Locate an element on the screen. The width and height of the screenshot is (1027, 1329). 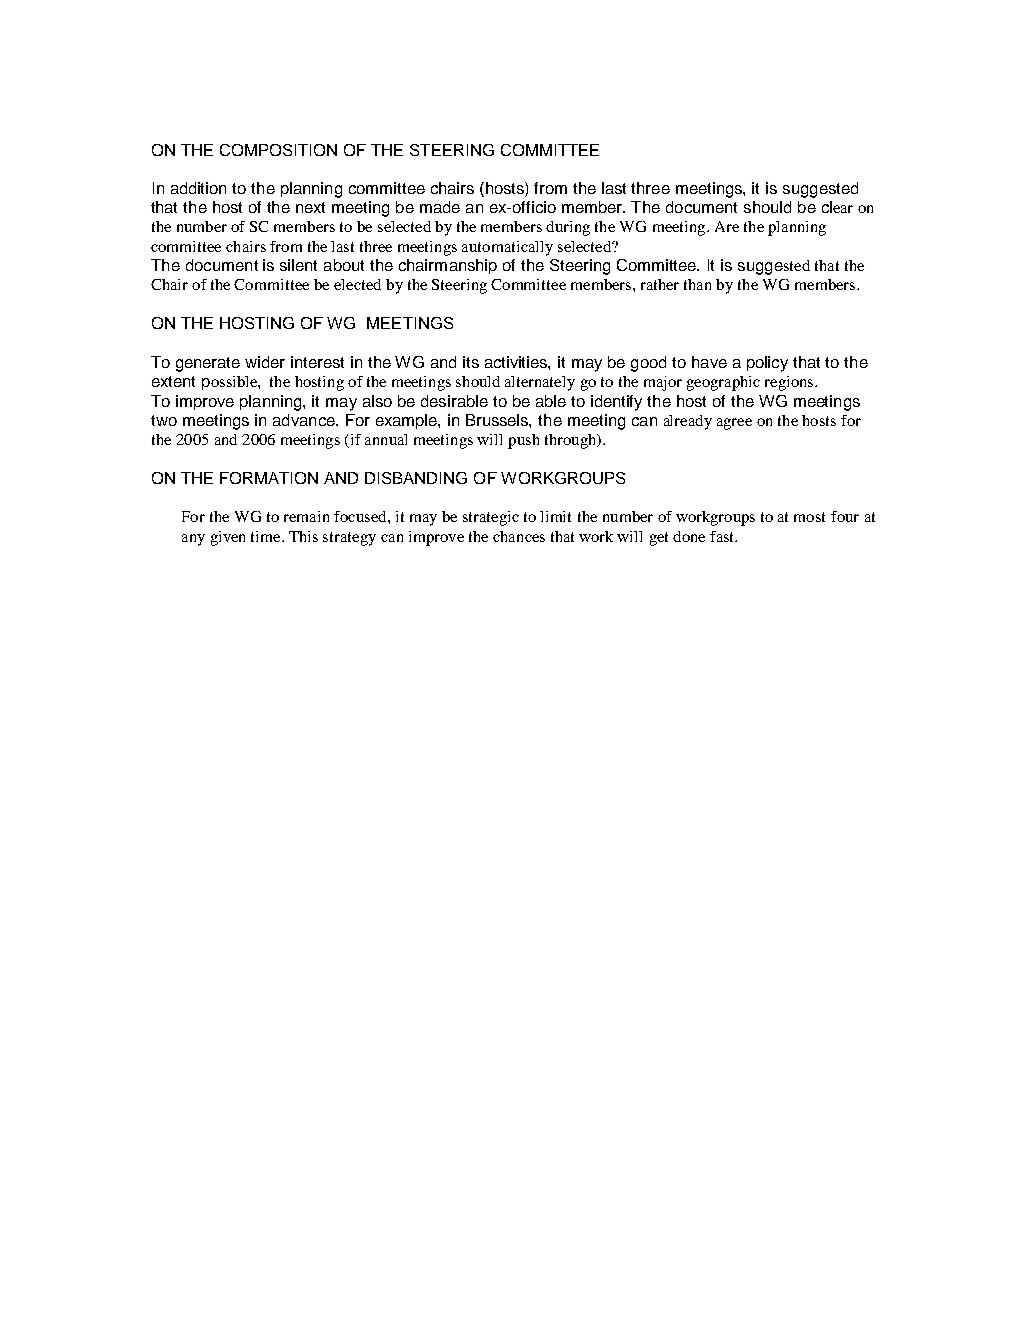
its is located at coordinates (471, 362).
